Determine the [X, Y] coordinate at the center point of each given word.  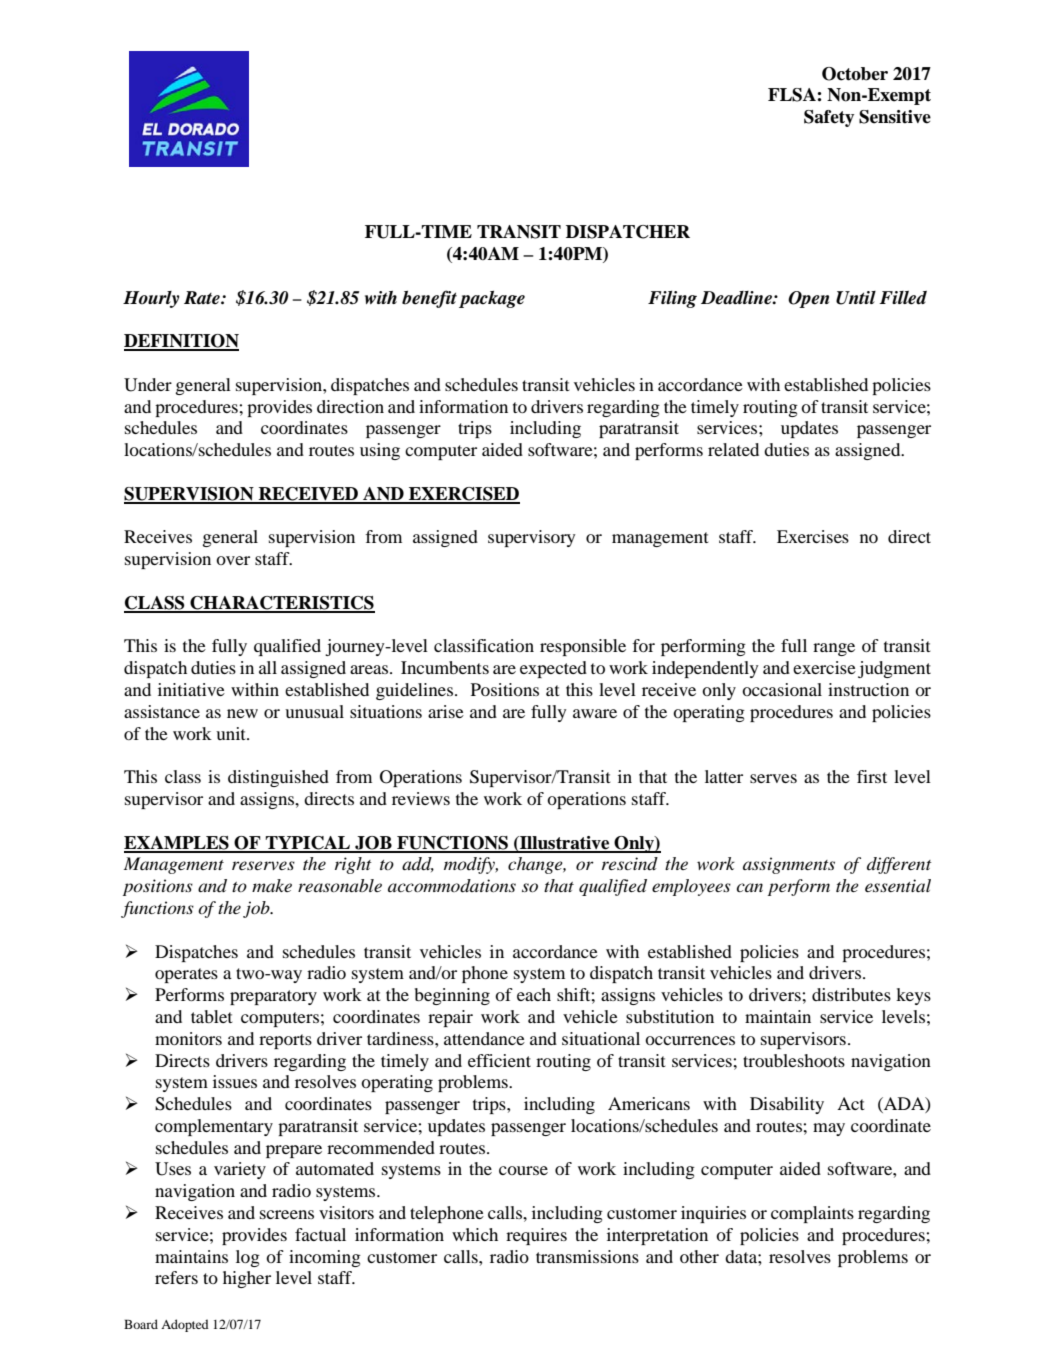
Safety [829, 118]
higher [247, 1279]
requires [536, 1236]
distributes [851, 994]
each [534, 994]
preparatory [273, 997]
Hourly [151, 299]
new [242, 713]
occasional [782, 689]
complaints [812, 1214]
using [380, 451]
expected [553, 669]
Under [148, 385]
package [492, 299]
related [733, 449]
